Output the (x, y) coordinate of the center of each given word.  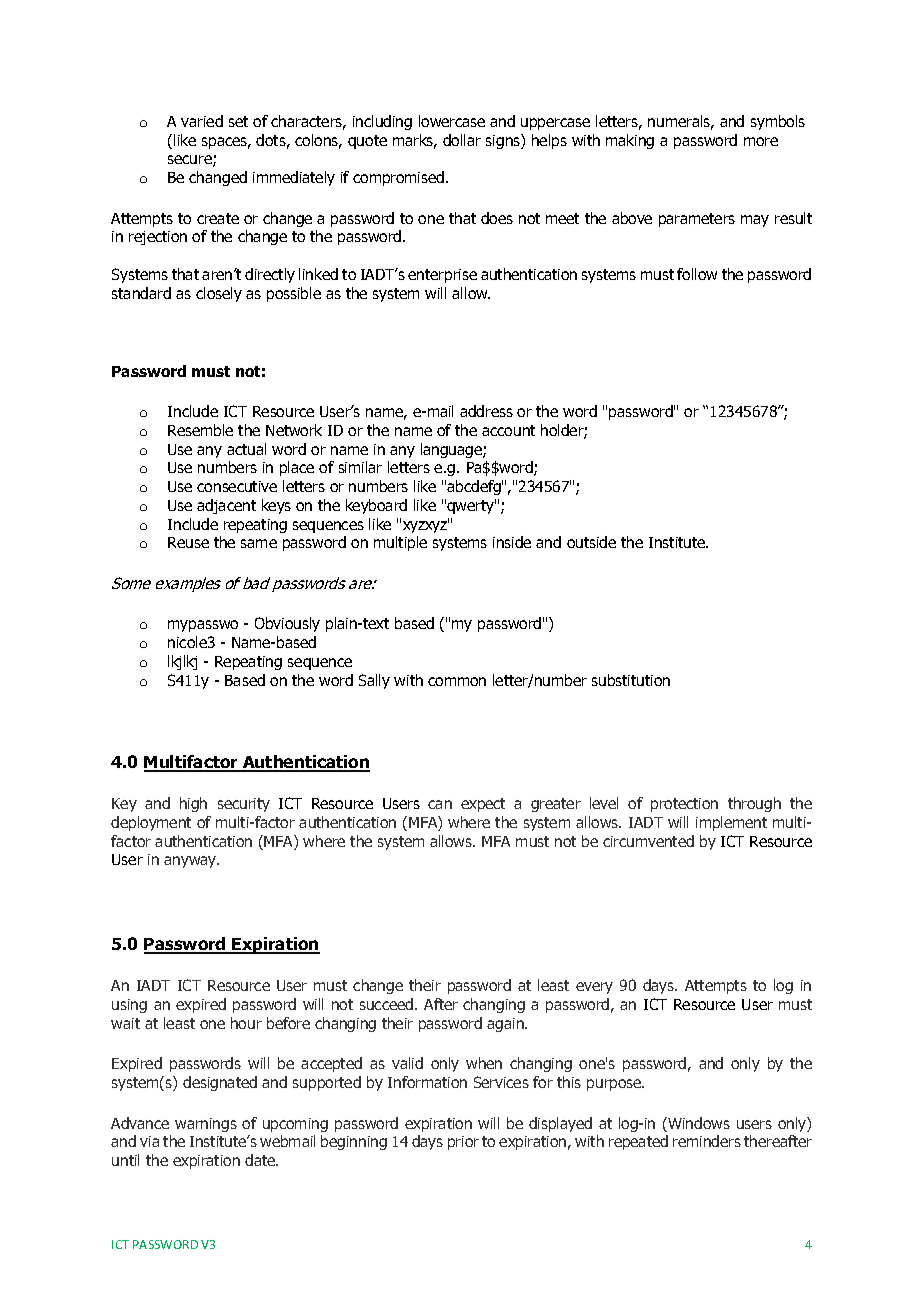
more (761, 141)
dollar (462, 140)
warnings (206, 1125)
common (457, 681)
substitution (631, 680)
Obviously (287, 624)
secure (191, 161)
